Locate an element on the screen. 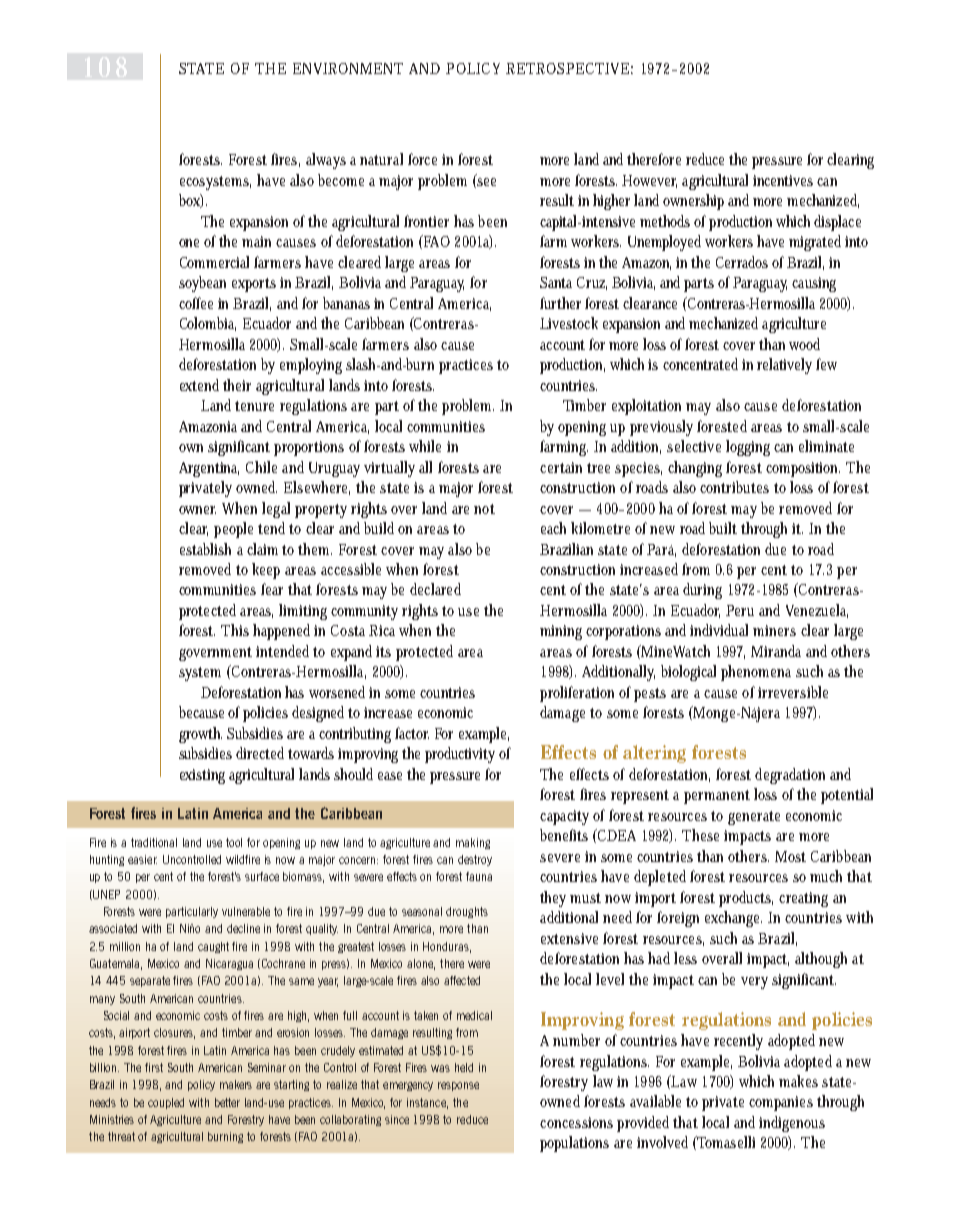 This screenshot has height=1232, width=964. force is located at coordinates (422, 159).
